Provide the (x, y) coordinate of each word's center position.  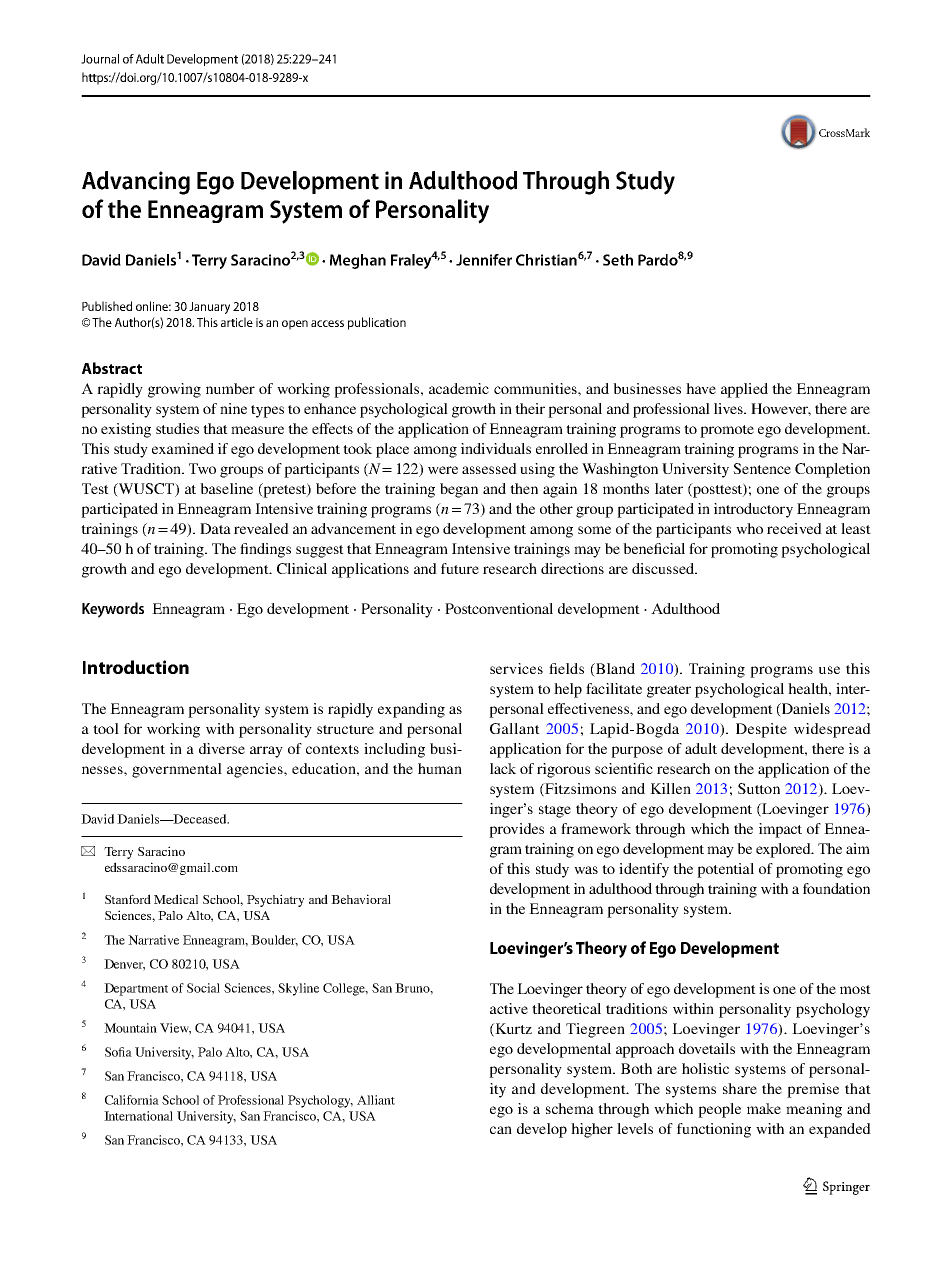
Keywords (113, 610)
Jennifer (484, 260)
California (132, 1100)
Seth (618, 260)
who (749, 528)
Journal (100, 59)
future (460, 568)
